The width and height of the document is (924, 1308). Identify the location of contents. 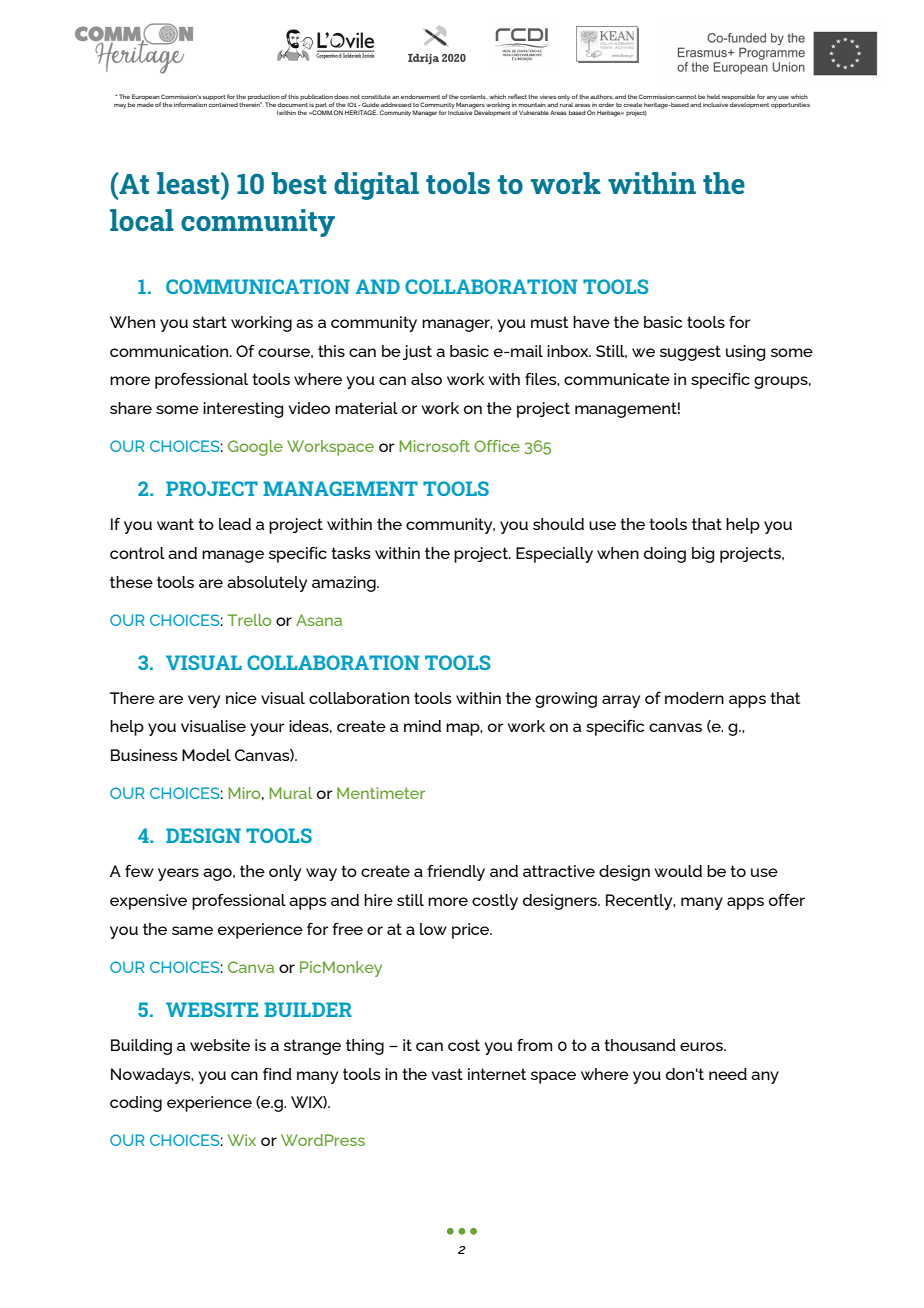
(473, 97).
